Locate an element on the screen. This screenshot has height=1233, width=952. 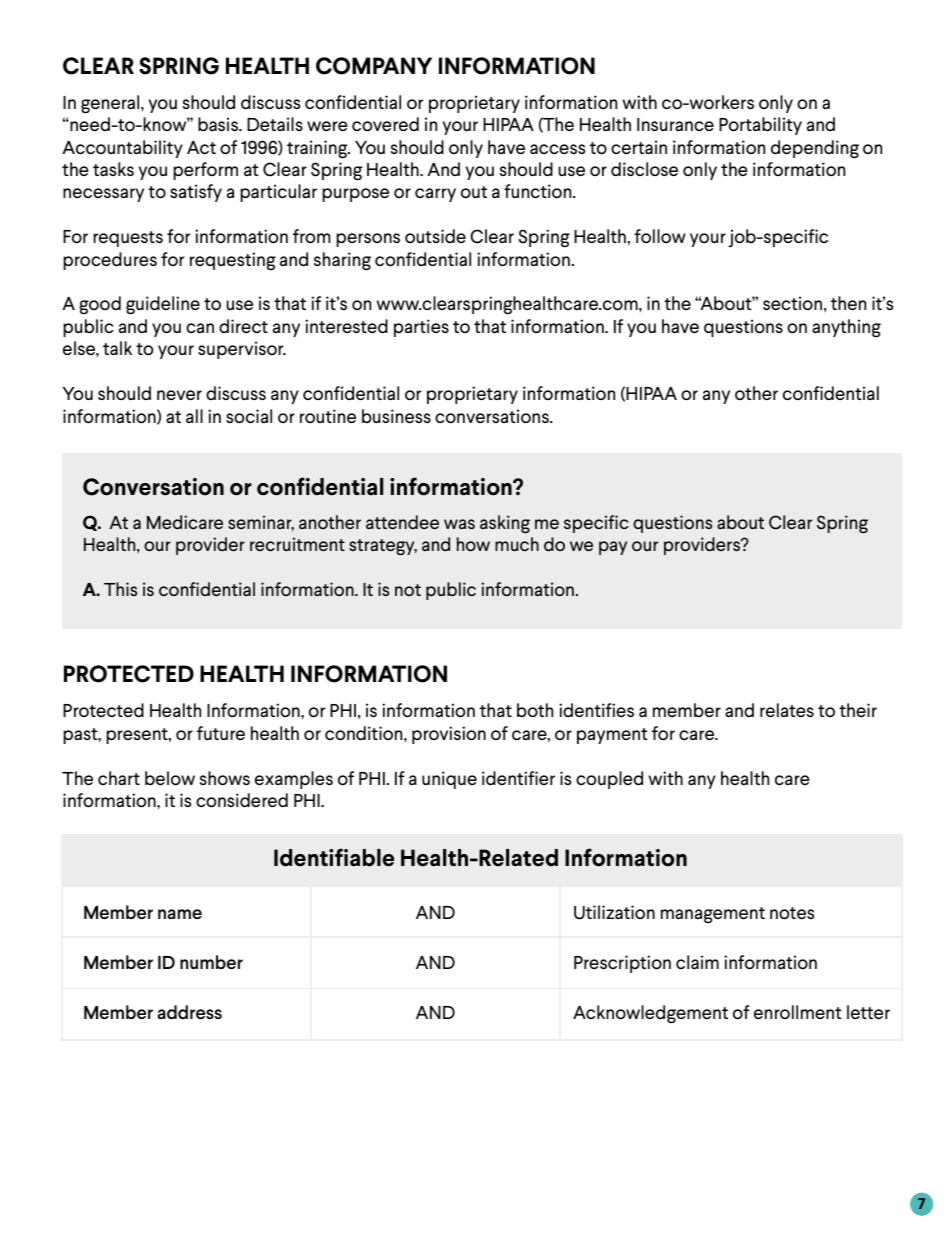
basis is located at coordinates (219, 124).
